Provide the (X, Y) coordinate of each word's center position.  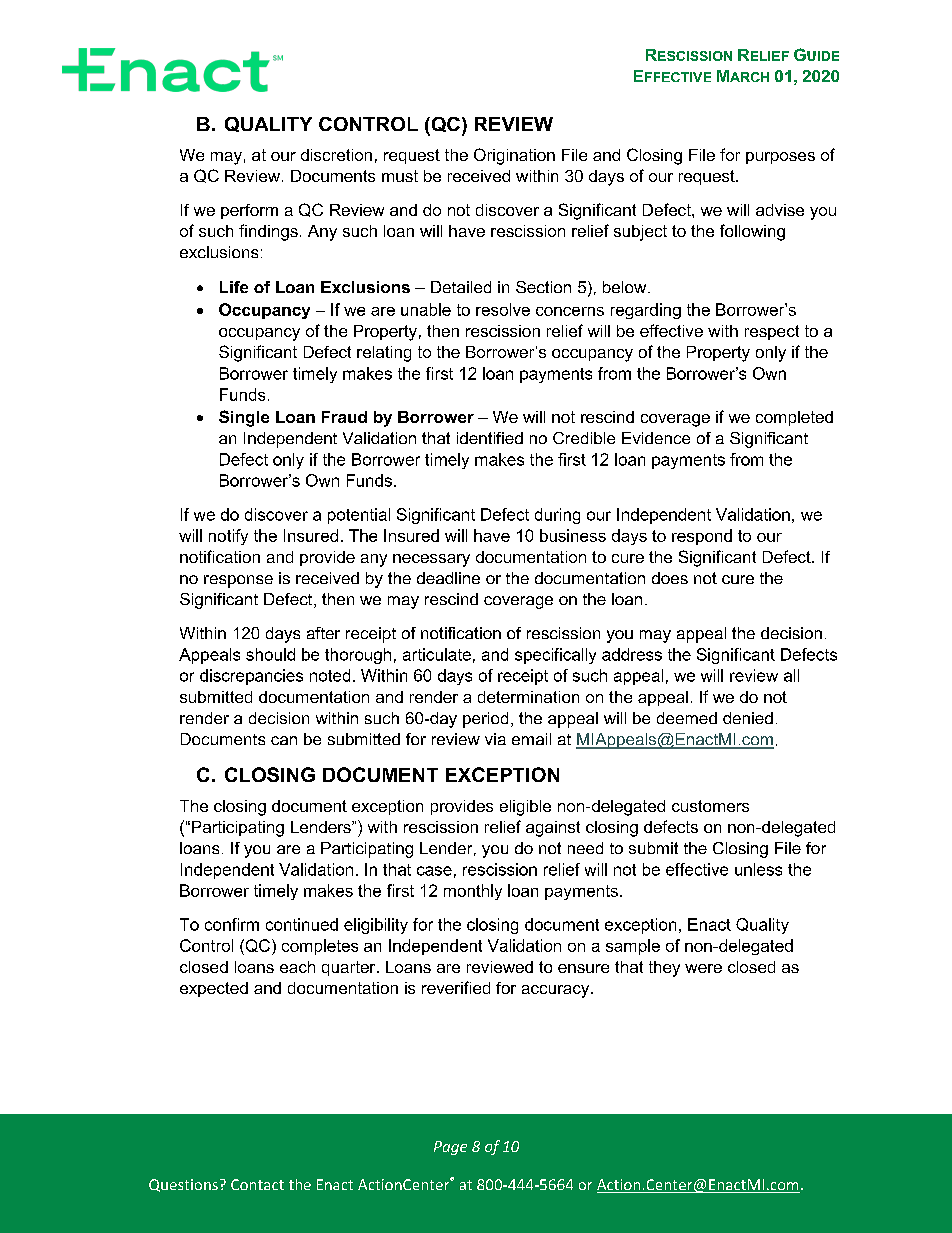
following (752, 232)
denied (748, 718)
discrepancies (251, 677)
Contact (257, 1184)
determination (528, 697)
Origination (514, 156)
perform (249, 211)
